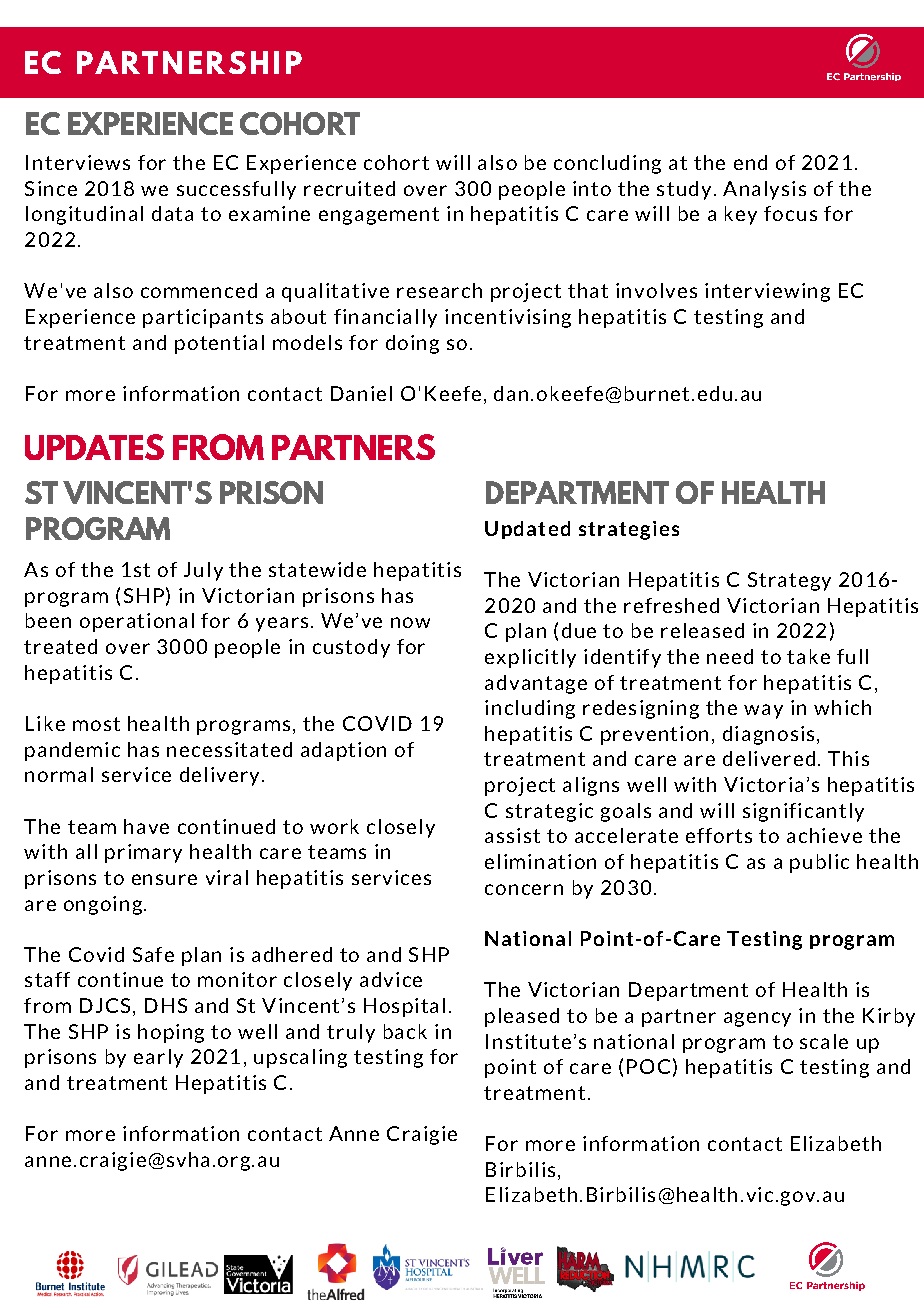 The width and height of the screenshot is (924, 1308). Describe the element at coordinates (172, 213) in the screenshot. I see `data` at that location.
